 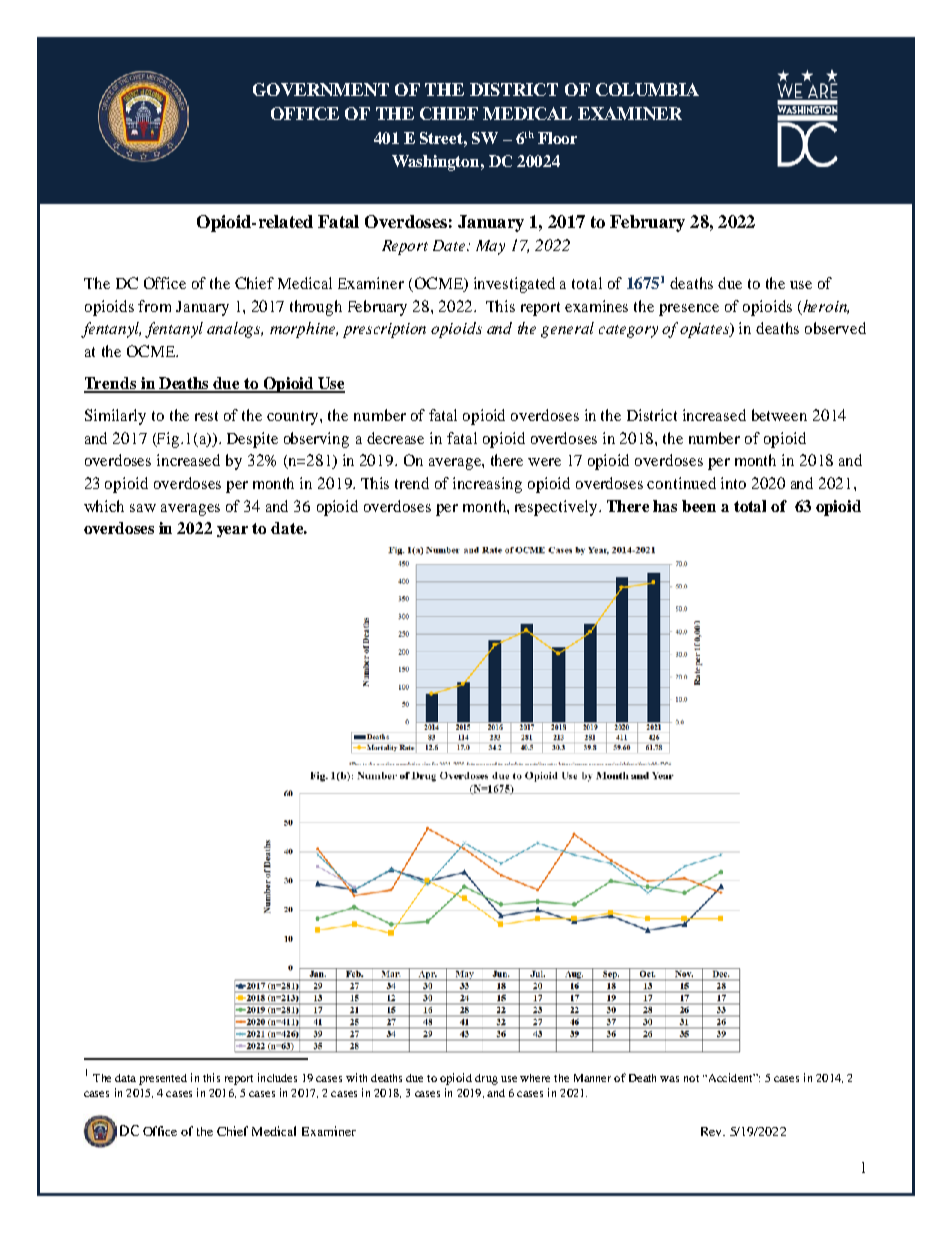 What do you see at coordinates (163, 1079) in the document?
I see `presented` at bounding box center [163, 1079].
